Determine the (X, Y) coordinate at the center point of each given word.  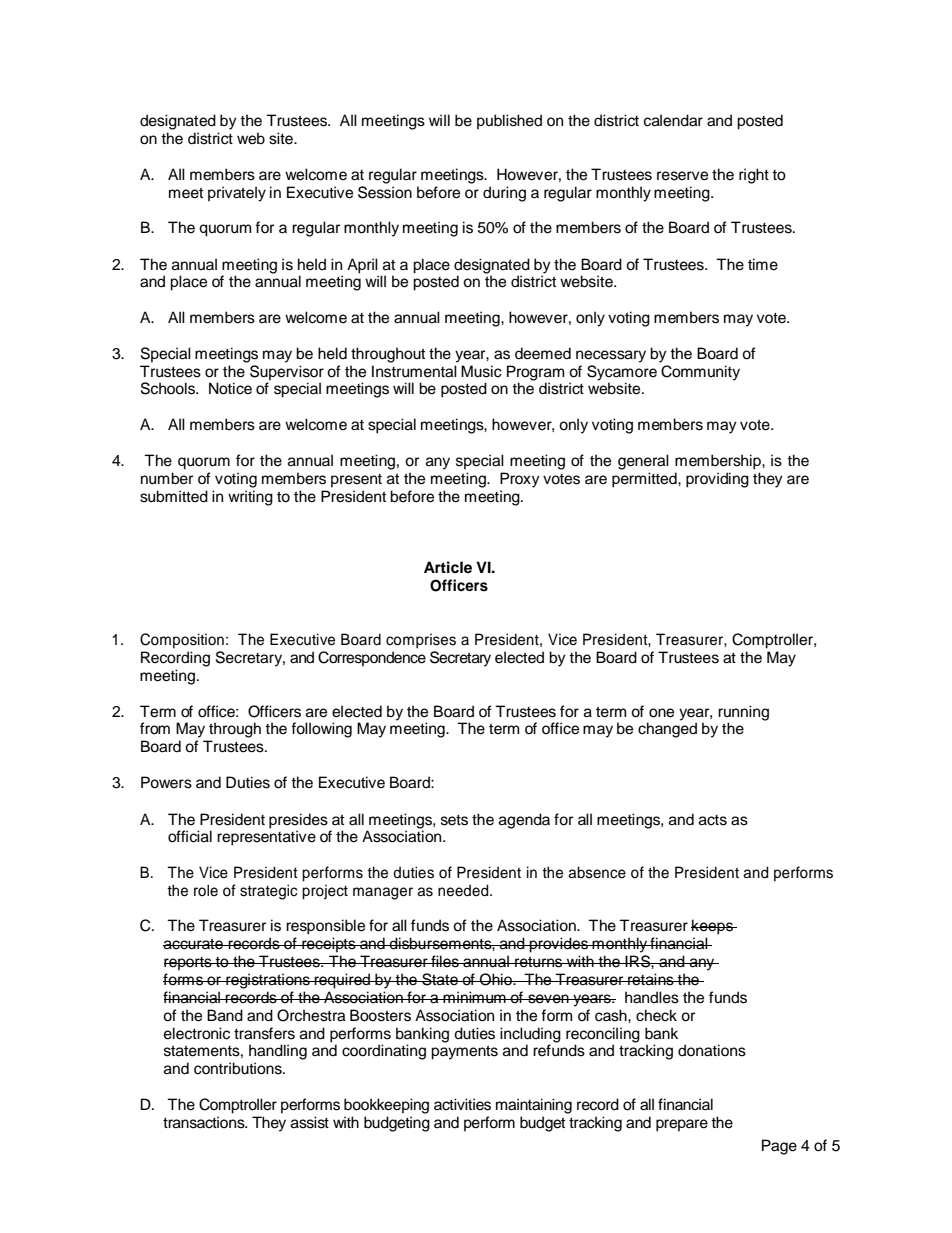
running (743, 714)
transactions (205, 1122)
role (206, 890)
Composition (182, 641)
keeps (713, 927)
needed (464, 890)
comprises (421, 641)
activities (462, 1104)
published (509, 122)
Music (481, 371)
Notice (230, 388)
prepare (682, 1125)
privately (237, 194)
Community (700, 373)
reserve (682, 176)
